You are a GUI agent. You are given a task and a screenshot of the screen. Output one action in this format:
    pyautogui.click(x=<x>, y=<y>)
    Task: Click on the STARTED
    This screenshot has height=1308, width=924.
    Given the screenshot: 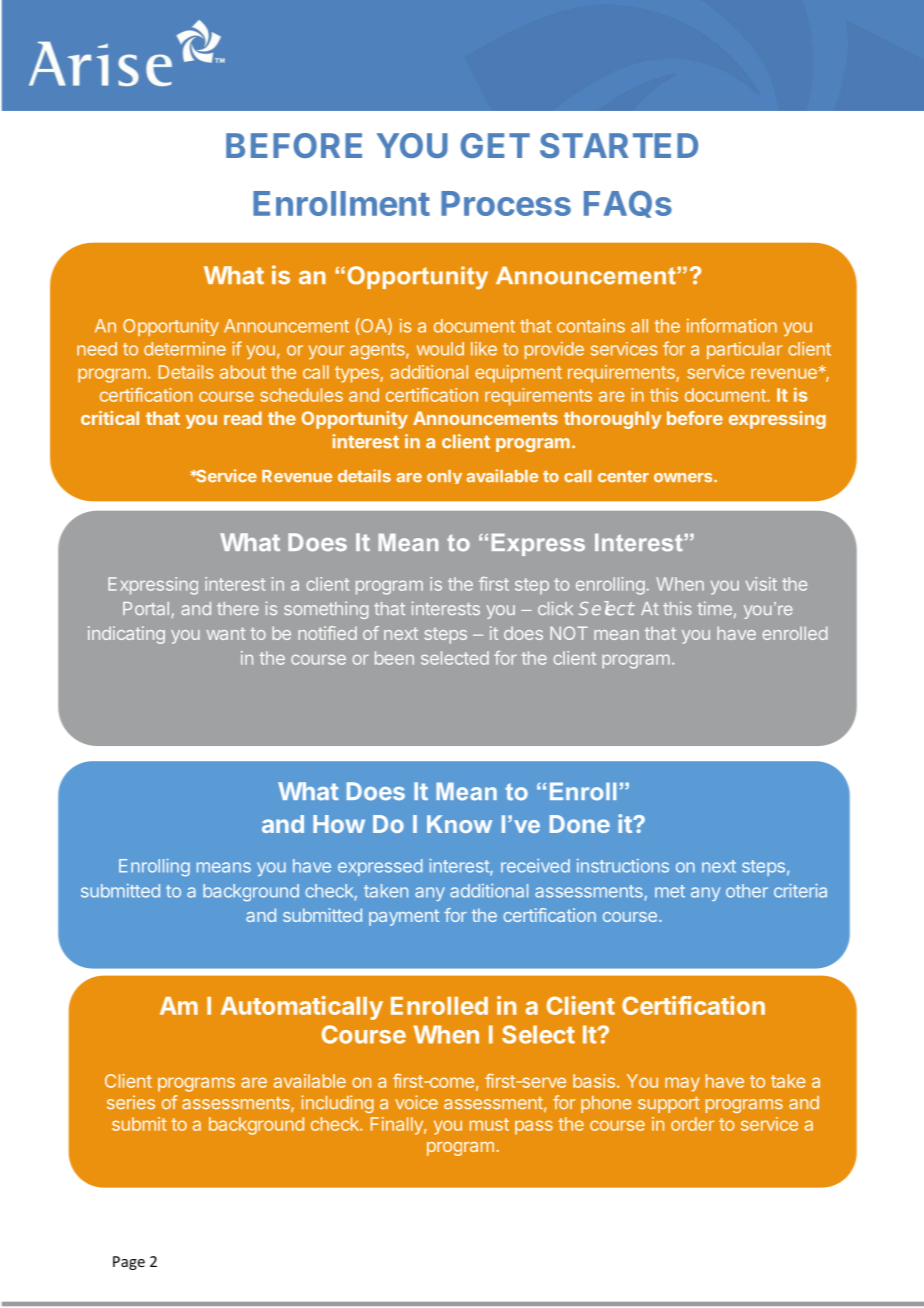 What is the action you would take?
    pyautogui.click(x=619, y=145)
